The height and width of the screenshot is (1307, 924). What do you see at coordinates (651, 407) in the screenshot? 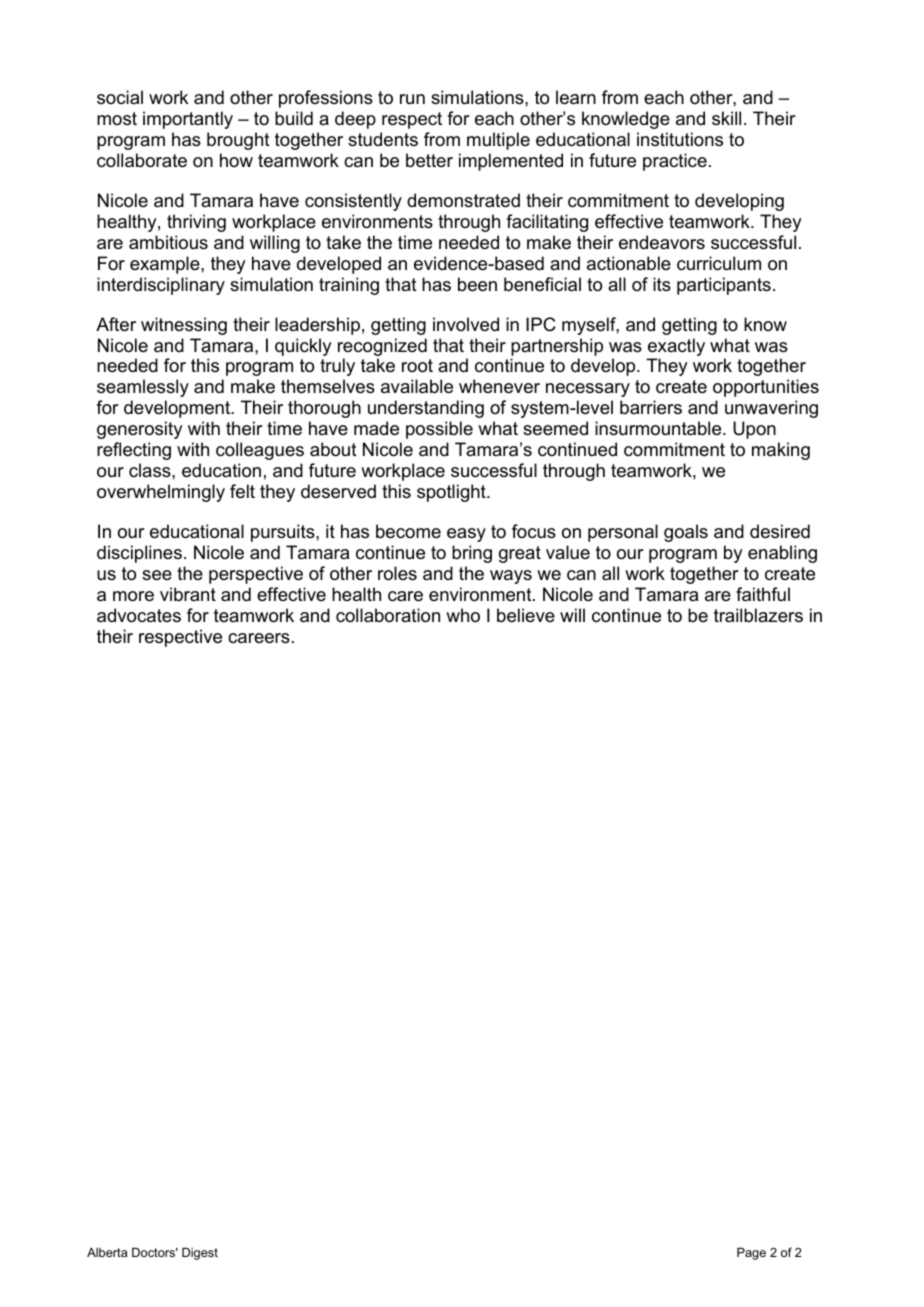
I see `barriers` at bounding box center [651, 407].
